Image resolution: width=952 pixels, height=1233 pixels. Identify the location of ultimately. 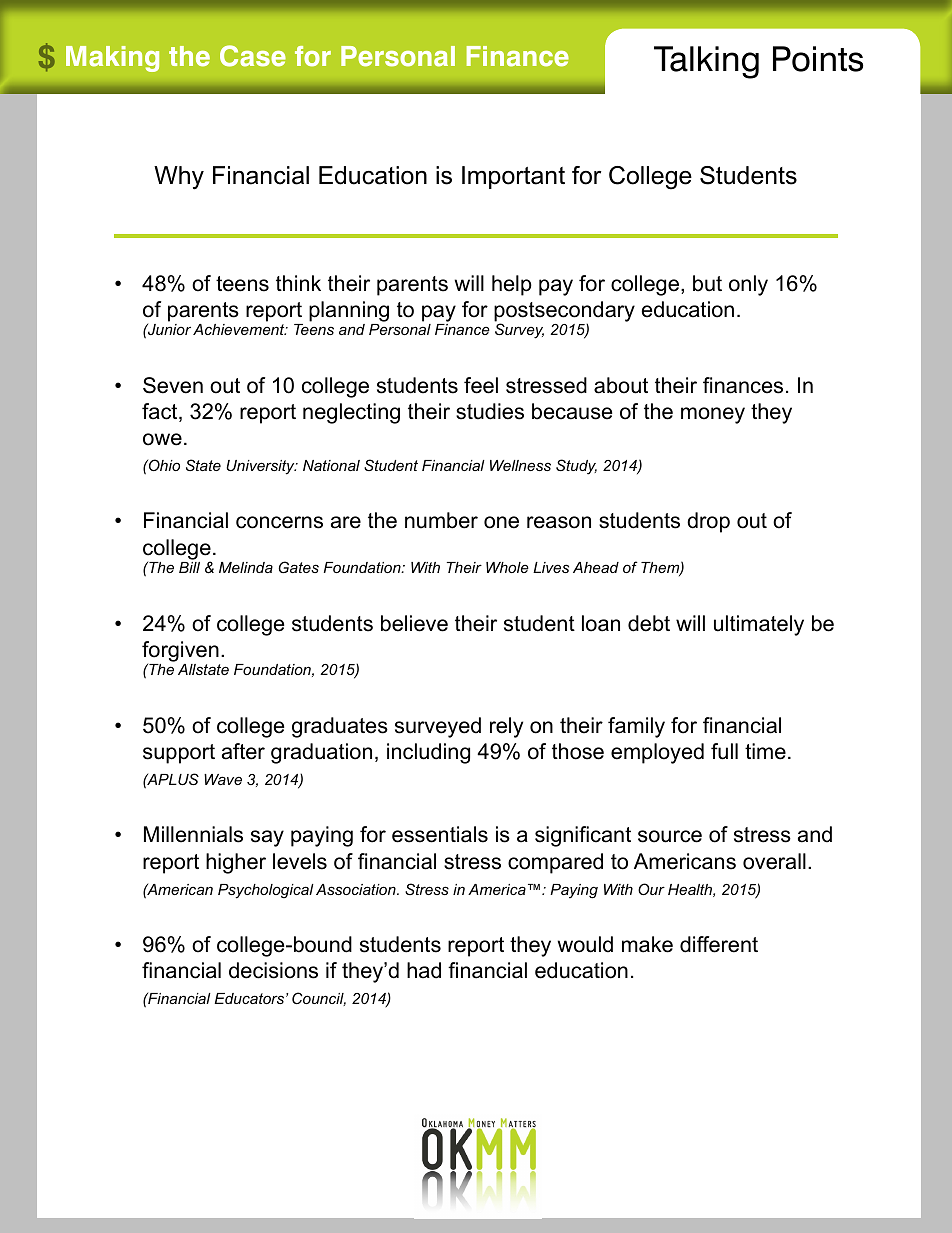
(759, 625).
